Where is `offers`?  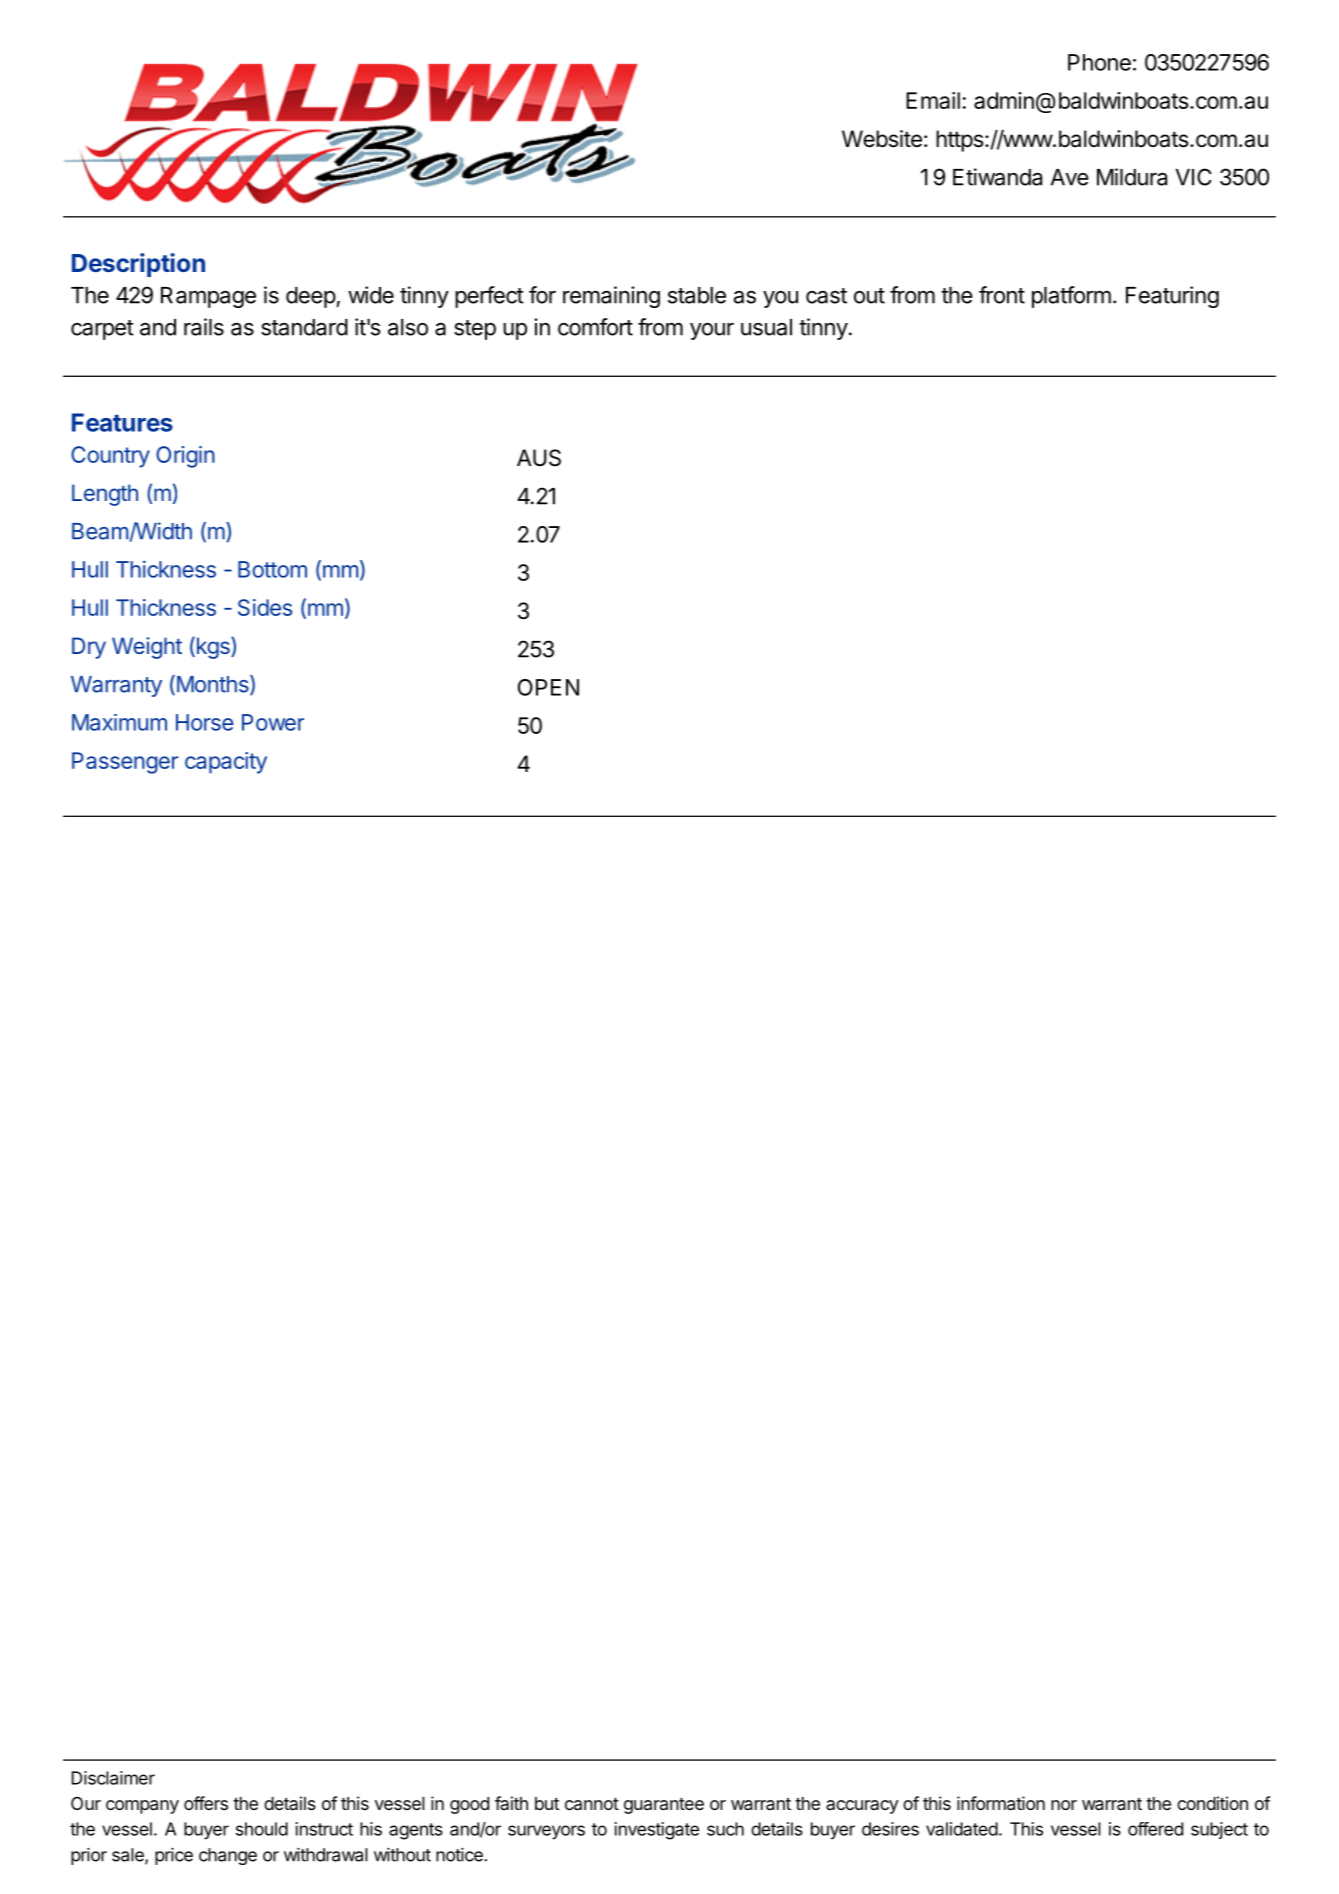 offers is located at coordinates (206, 1803).
